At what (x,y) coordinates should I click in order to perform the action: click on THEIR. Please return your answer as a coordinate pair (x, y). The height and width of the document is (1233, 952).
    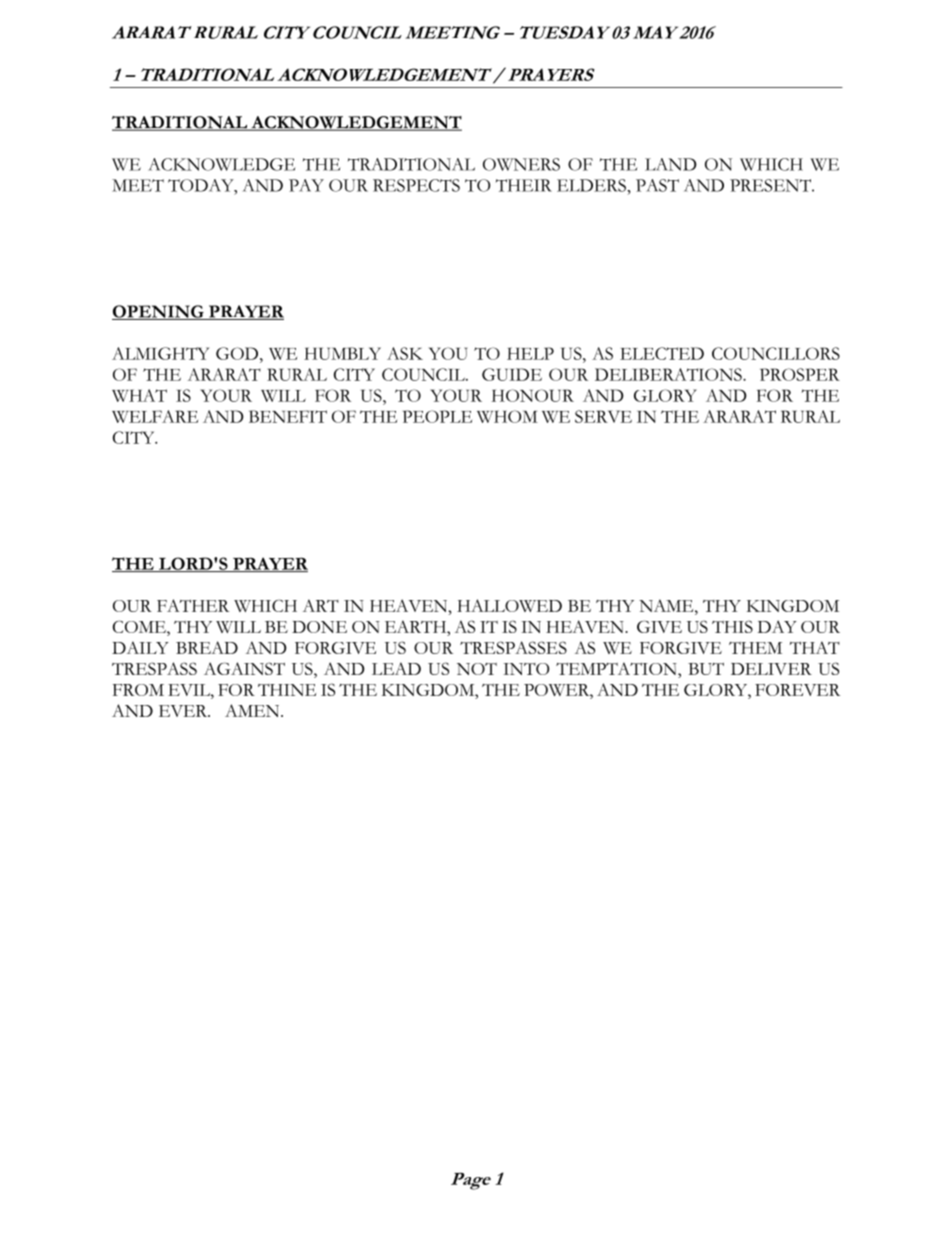
    Looking at the image, I should click on (524, 185).
